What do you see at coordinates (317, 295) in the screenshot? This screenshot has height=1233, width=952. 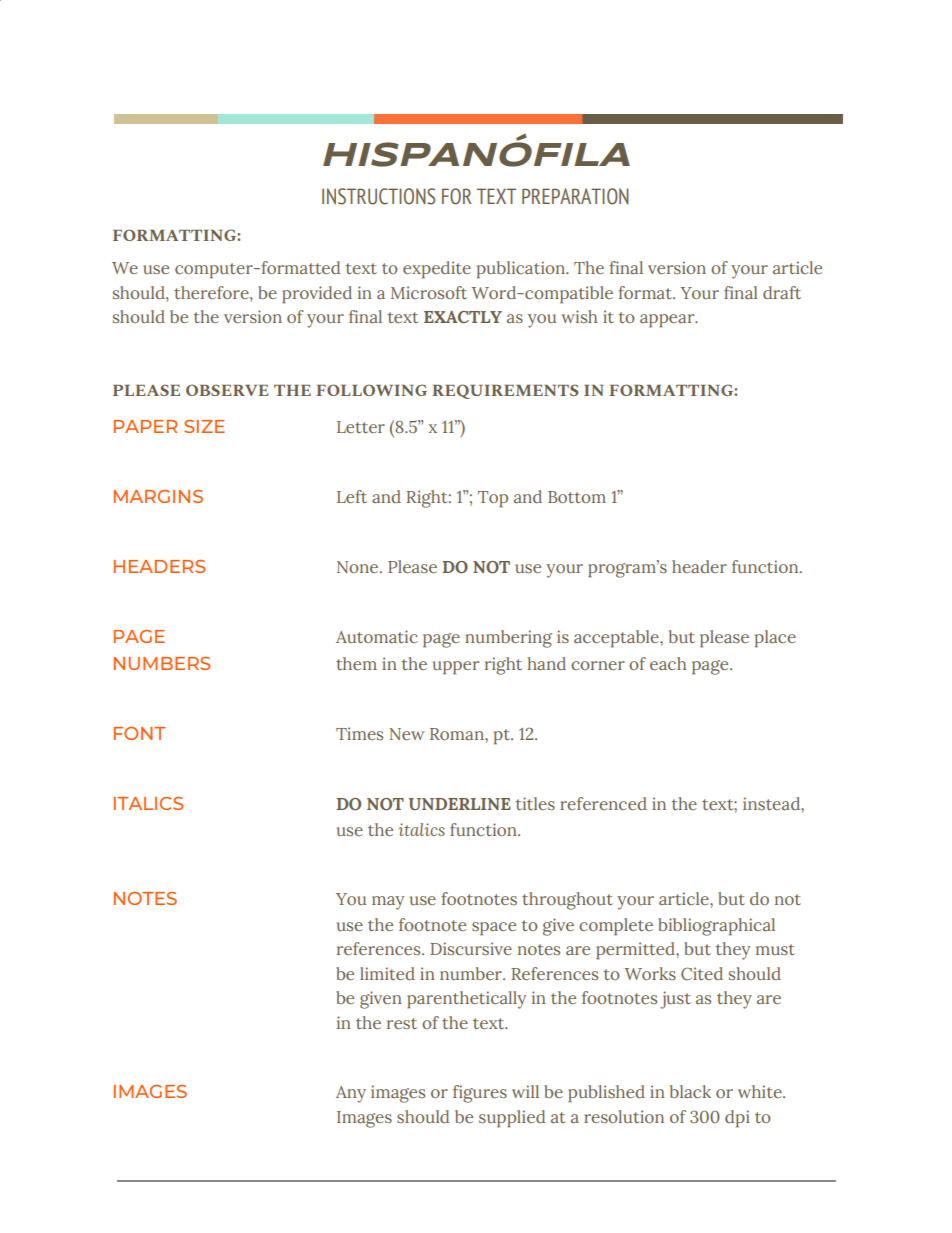 I see `provided` at bounding box center [317, 295].
